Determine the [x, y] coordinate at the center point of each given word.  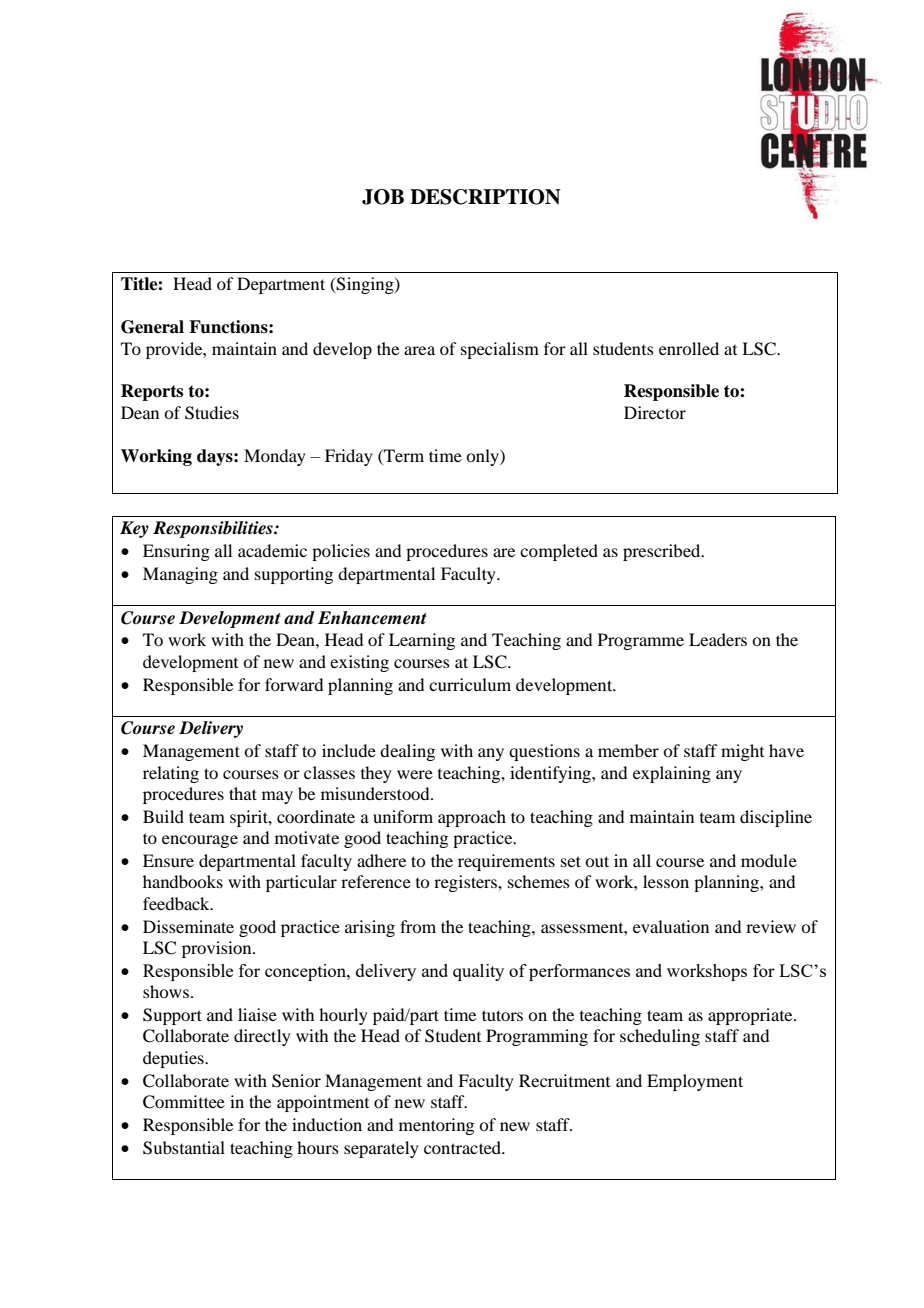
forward [294, 684]
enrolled [689, 348]
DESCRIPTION [485, 197]
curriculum [470, 684]
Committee [184, 1102]
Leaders [718, 639]
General [152, 327]
